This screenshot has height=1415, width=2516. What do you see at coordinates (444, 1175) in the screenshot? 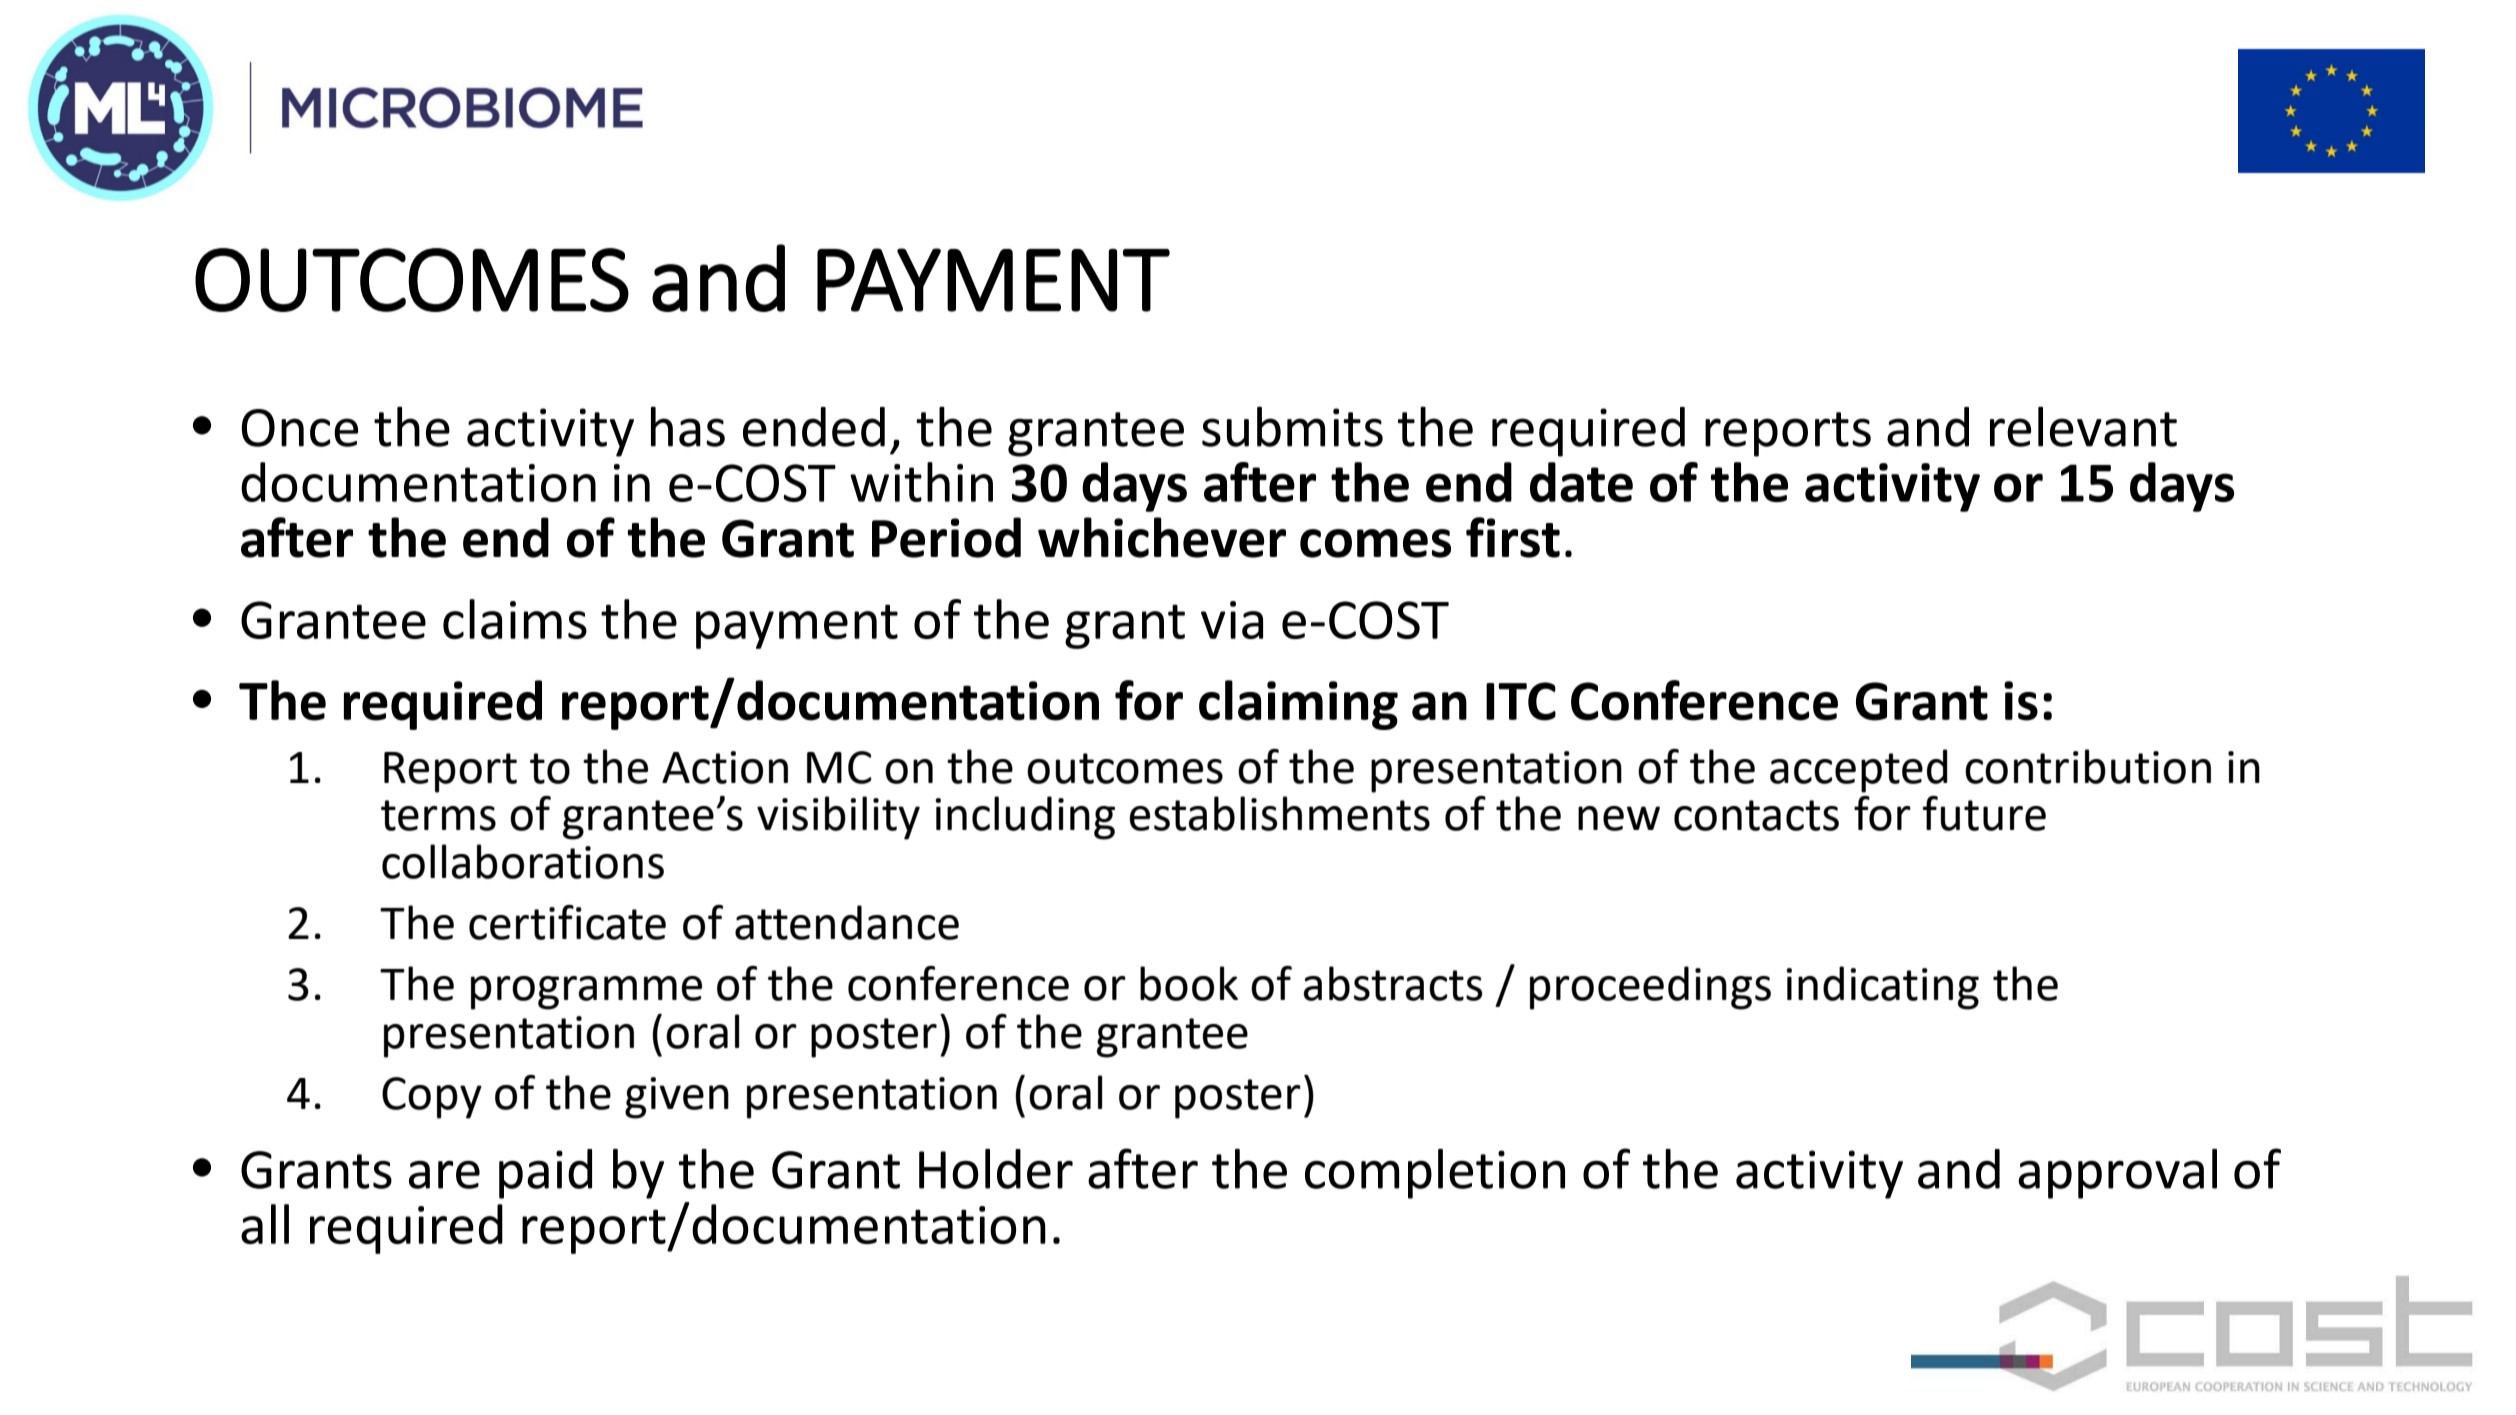
I see `are` at bounding box center [444, 1175].
